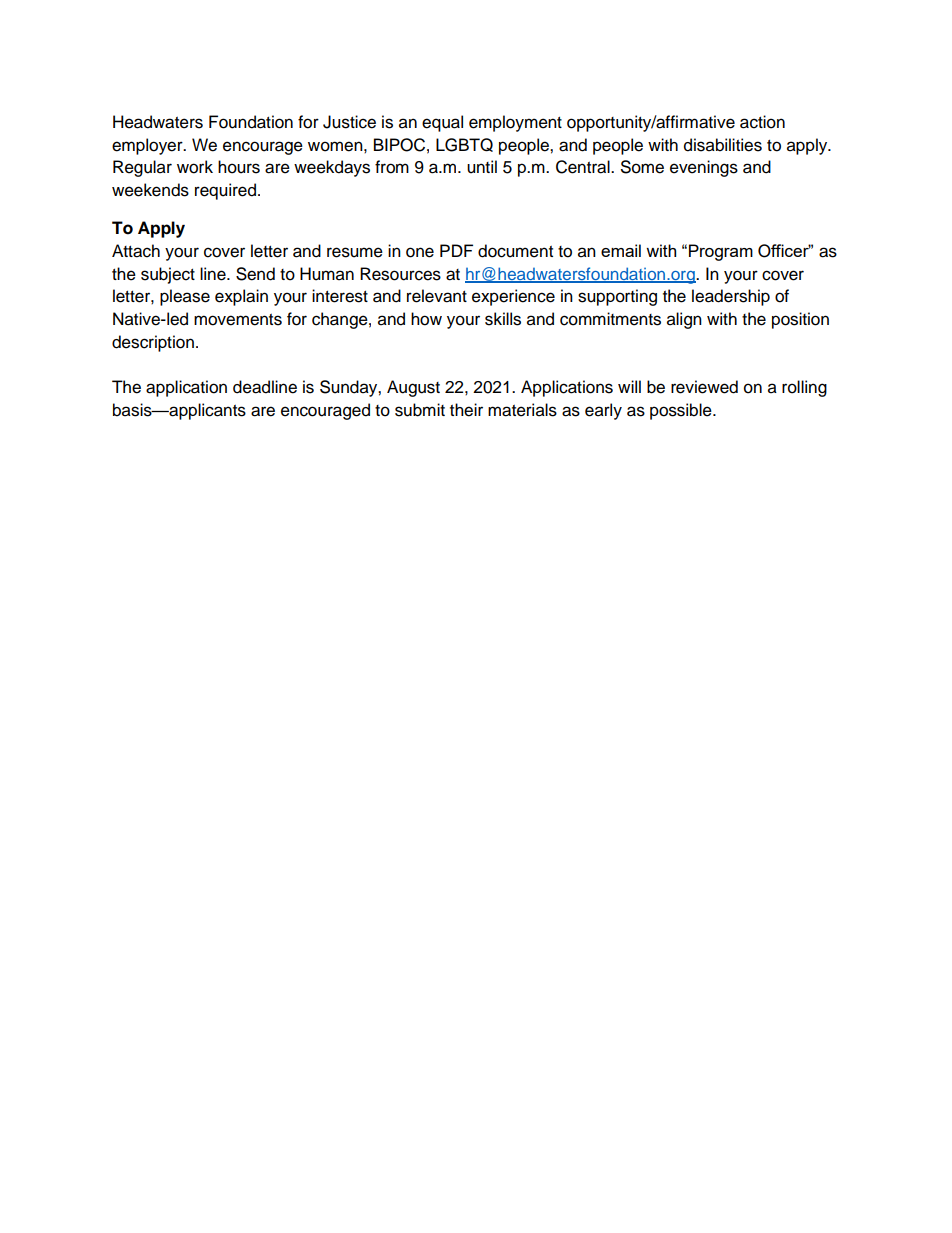  I want to click on their, so click(466, 410).
